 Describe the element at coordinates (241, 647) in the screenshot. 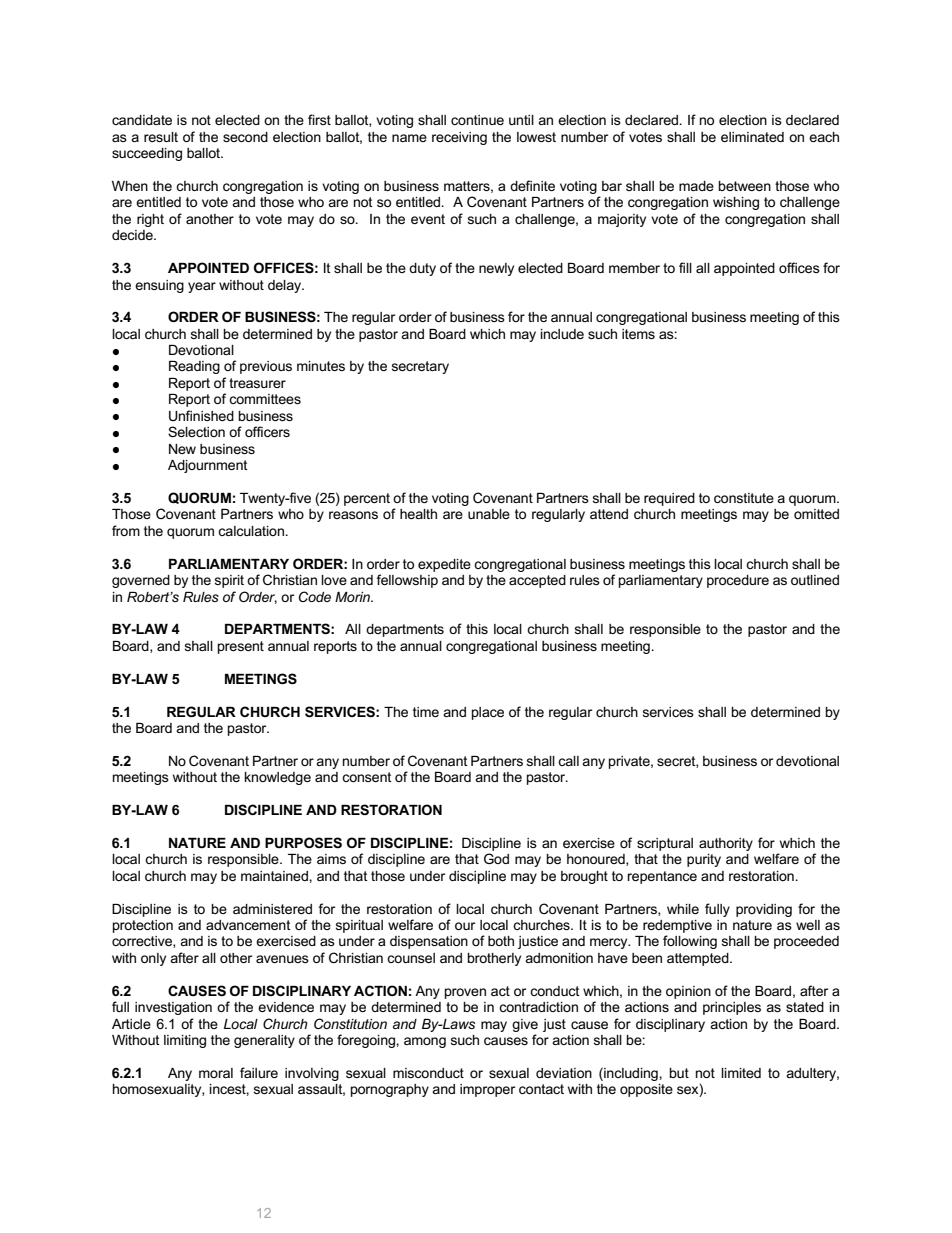

I see `present` at that location.
